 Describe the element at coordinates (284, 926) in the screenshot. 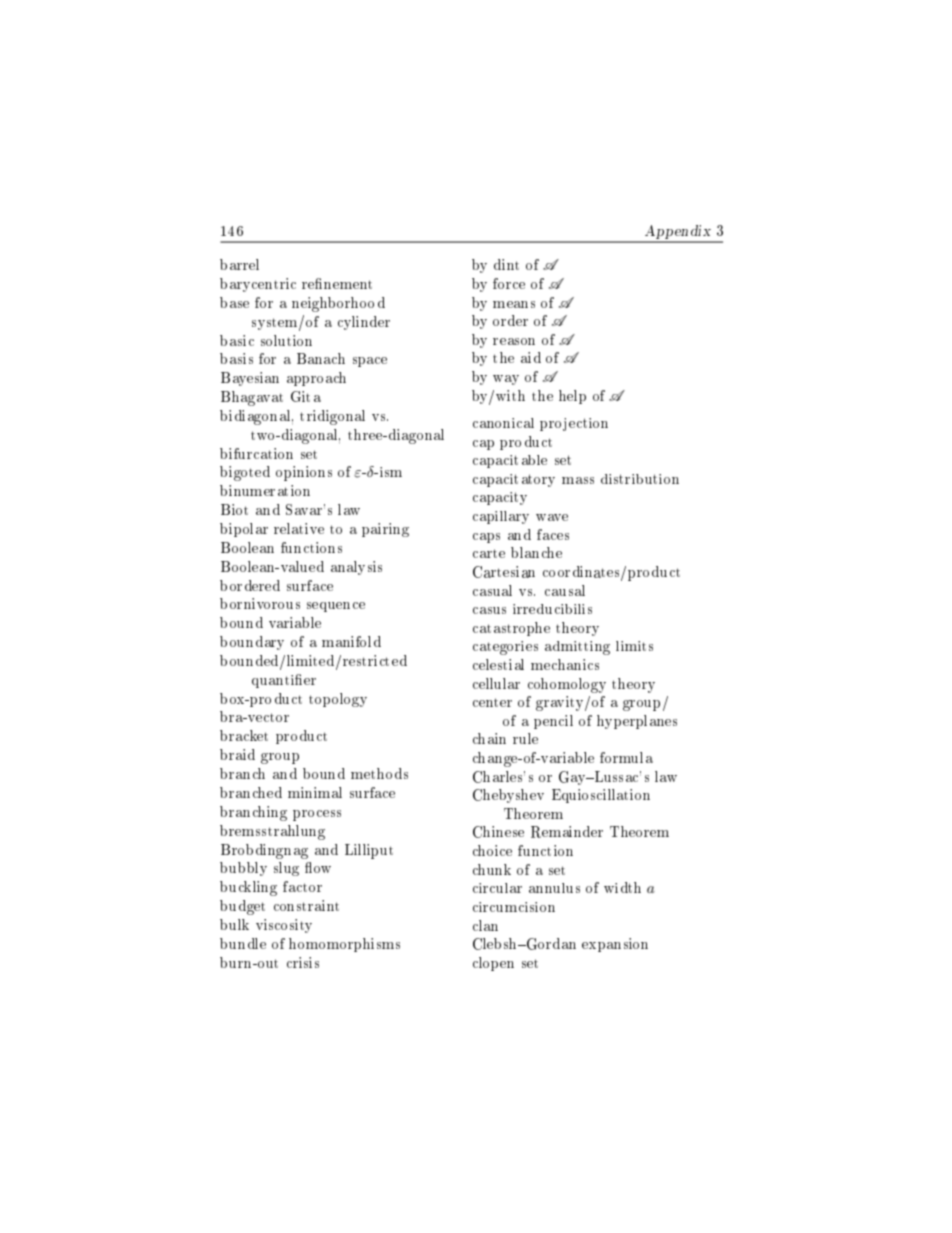

I see `viscosity` at that location.
